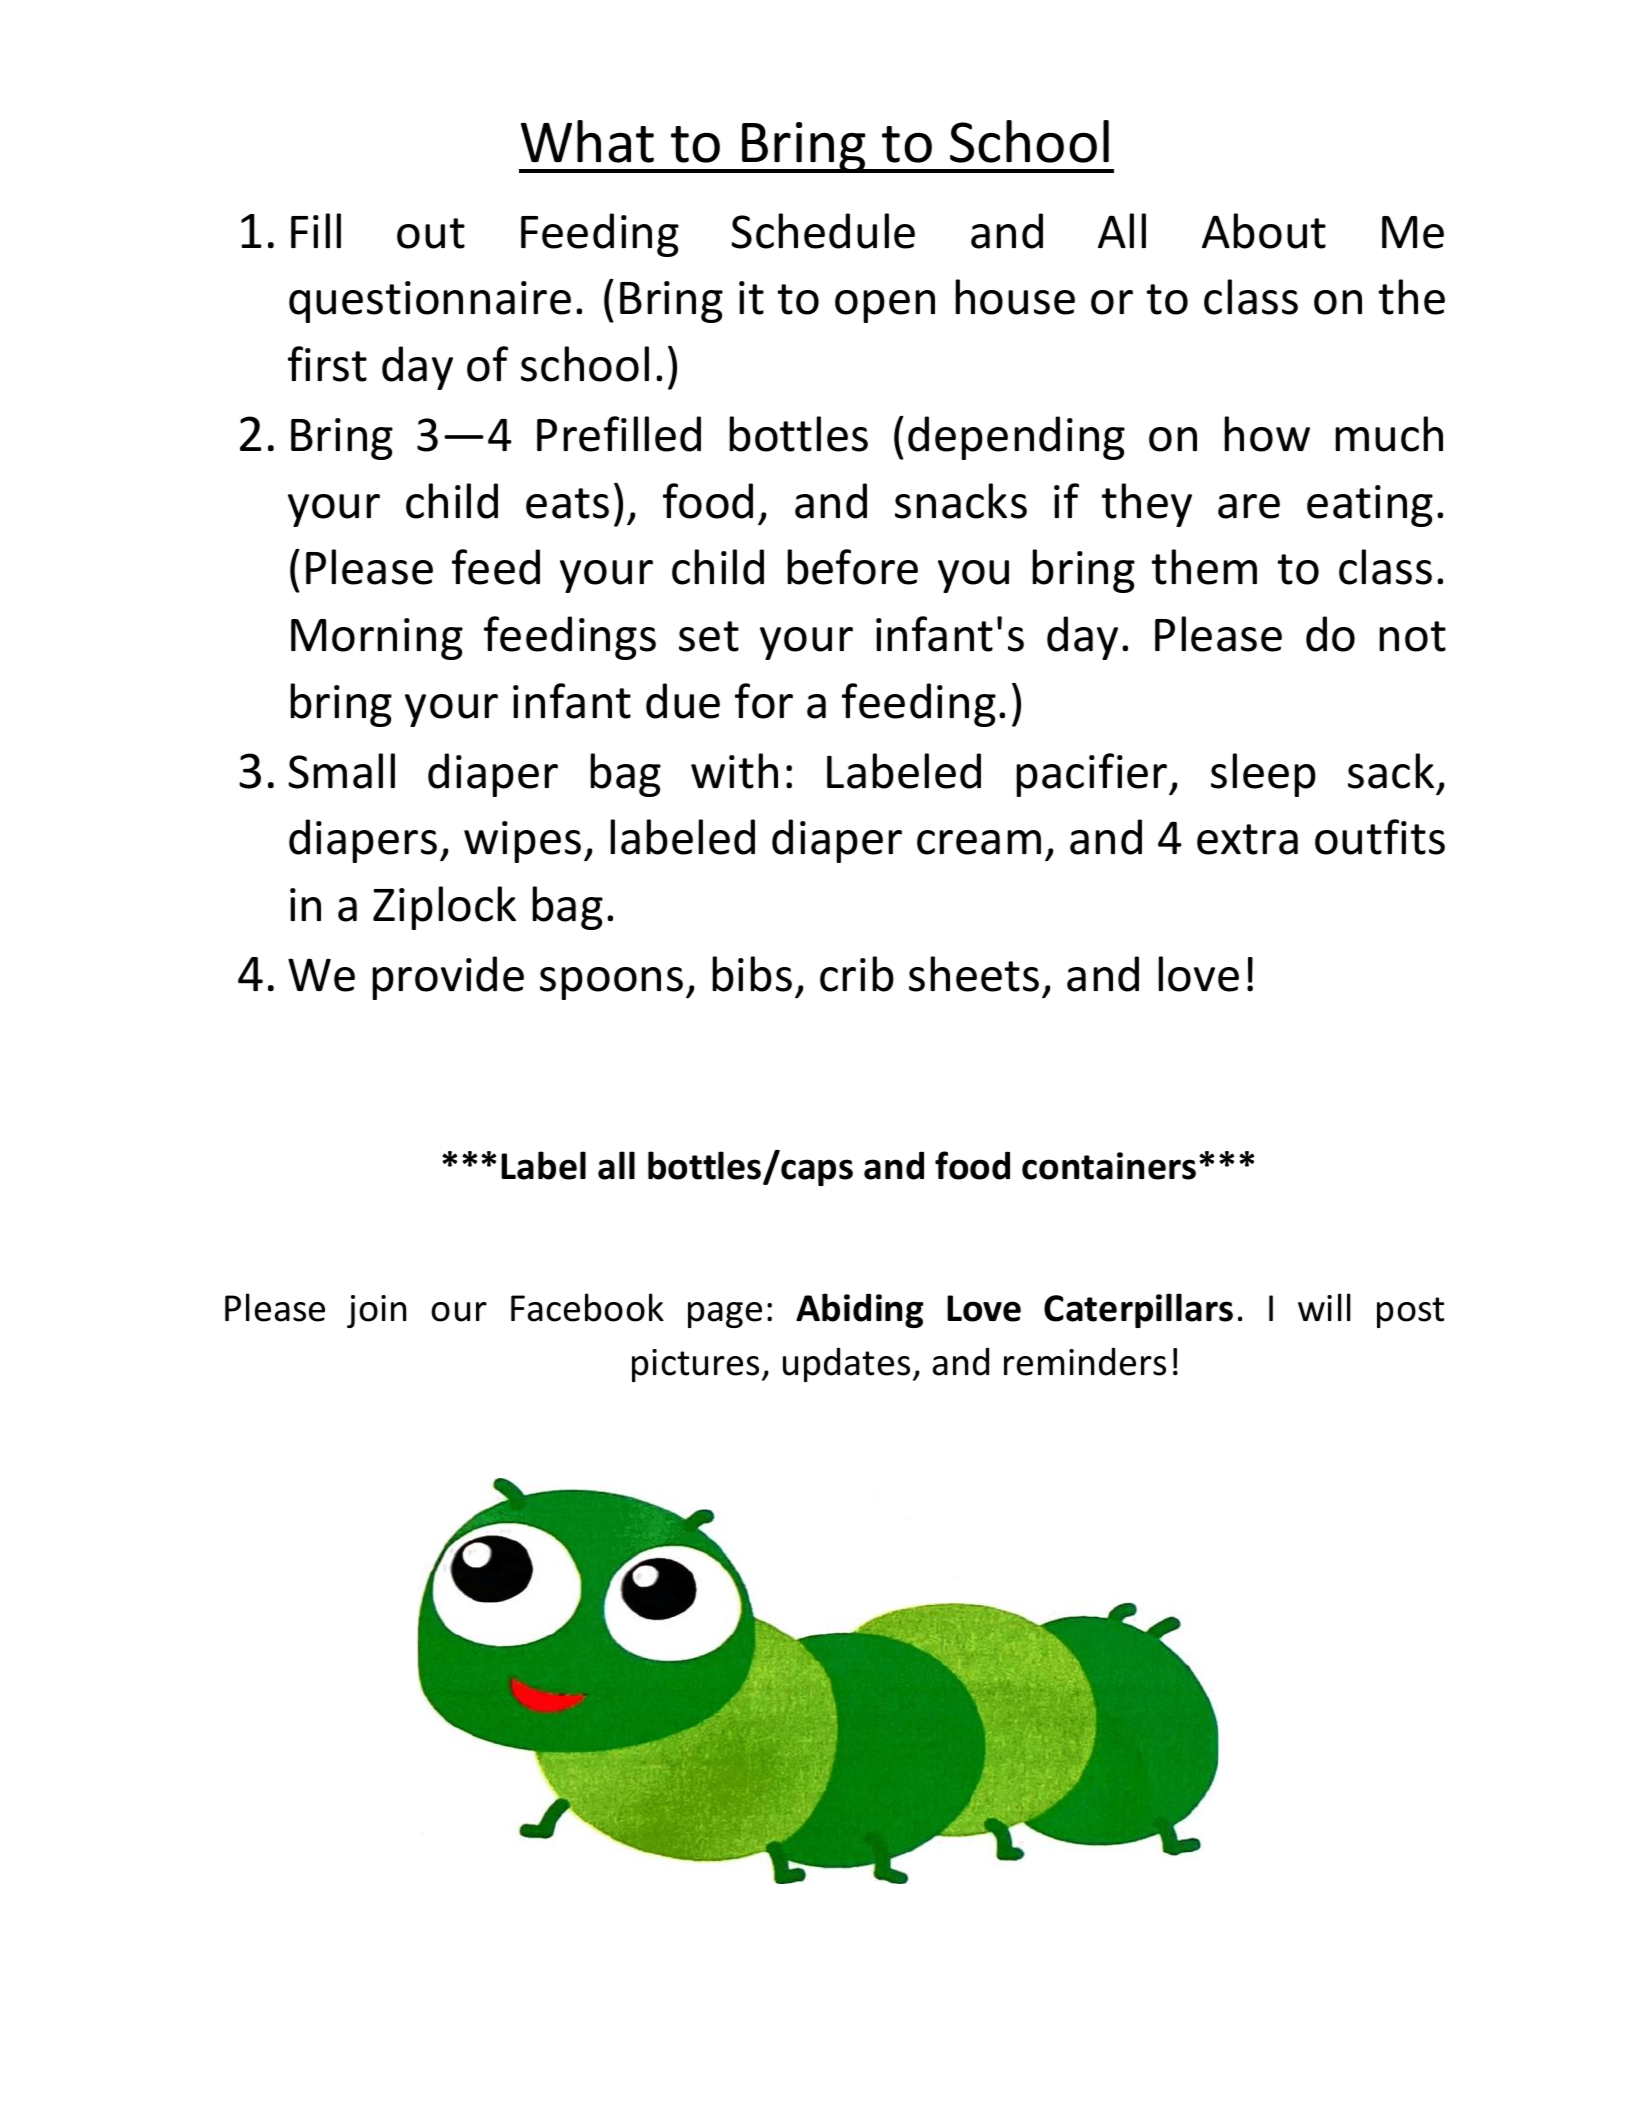  What do you see at coordinates (376, 1311) in the image?
I see `join` at bounding box center [376, 1311].
